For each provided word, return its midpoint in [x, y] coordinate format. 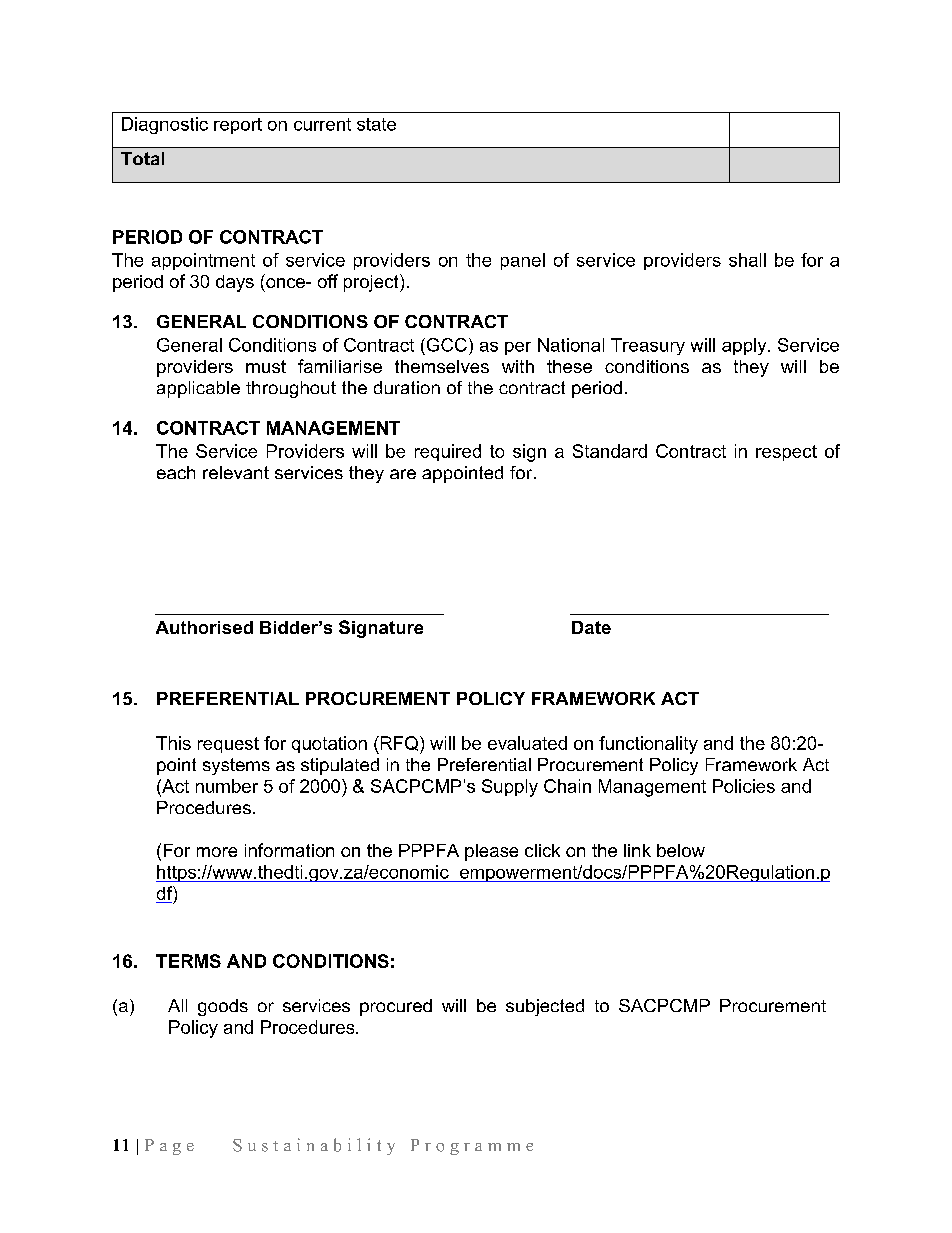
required [448, 452]
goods [223, 1007]
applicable [198, 389]
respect [786, 453]
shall [747, 260]
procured [396, 1007]
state [376, 124]
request [228, 745]
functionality [648, 745]
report [238, 126]
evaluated [527, 743]
